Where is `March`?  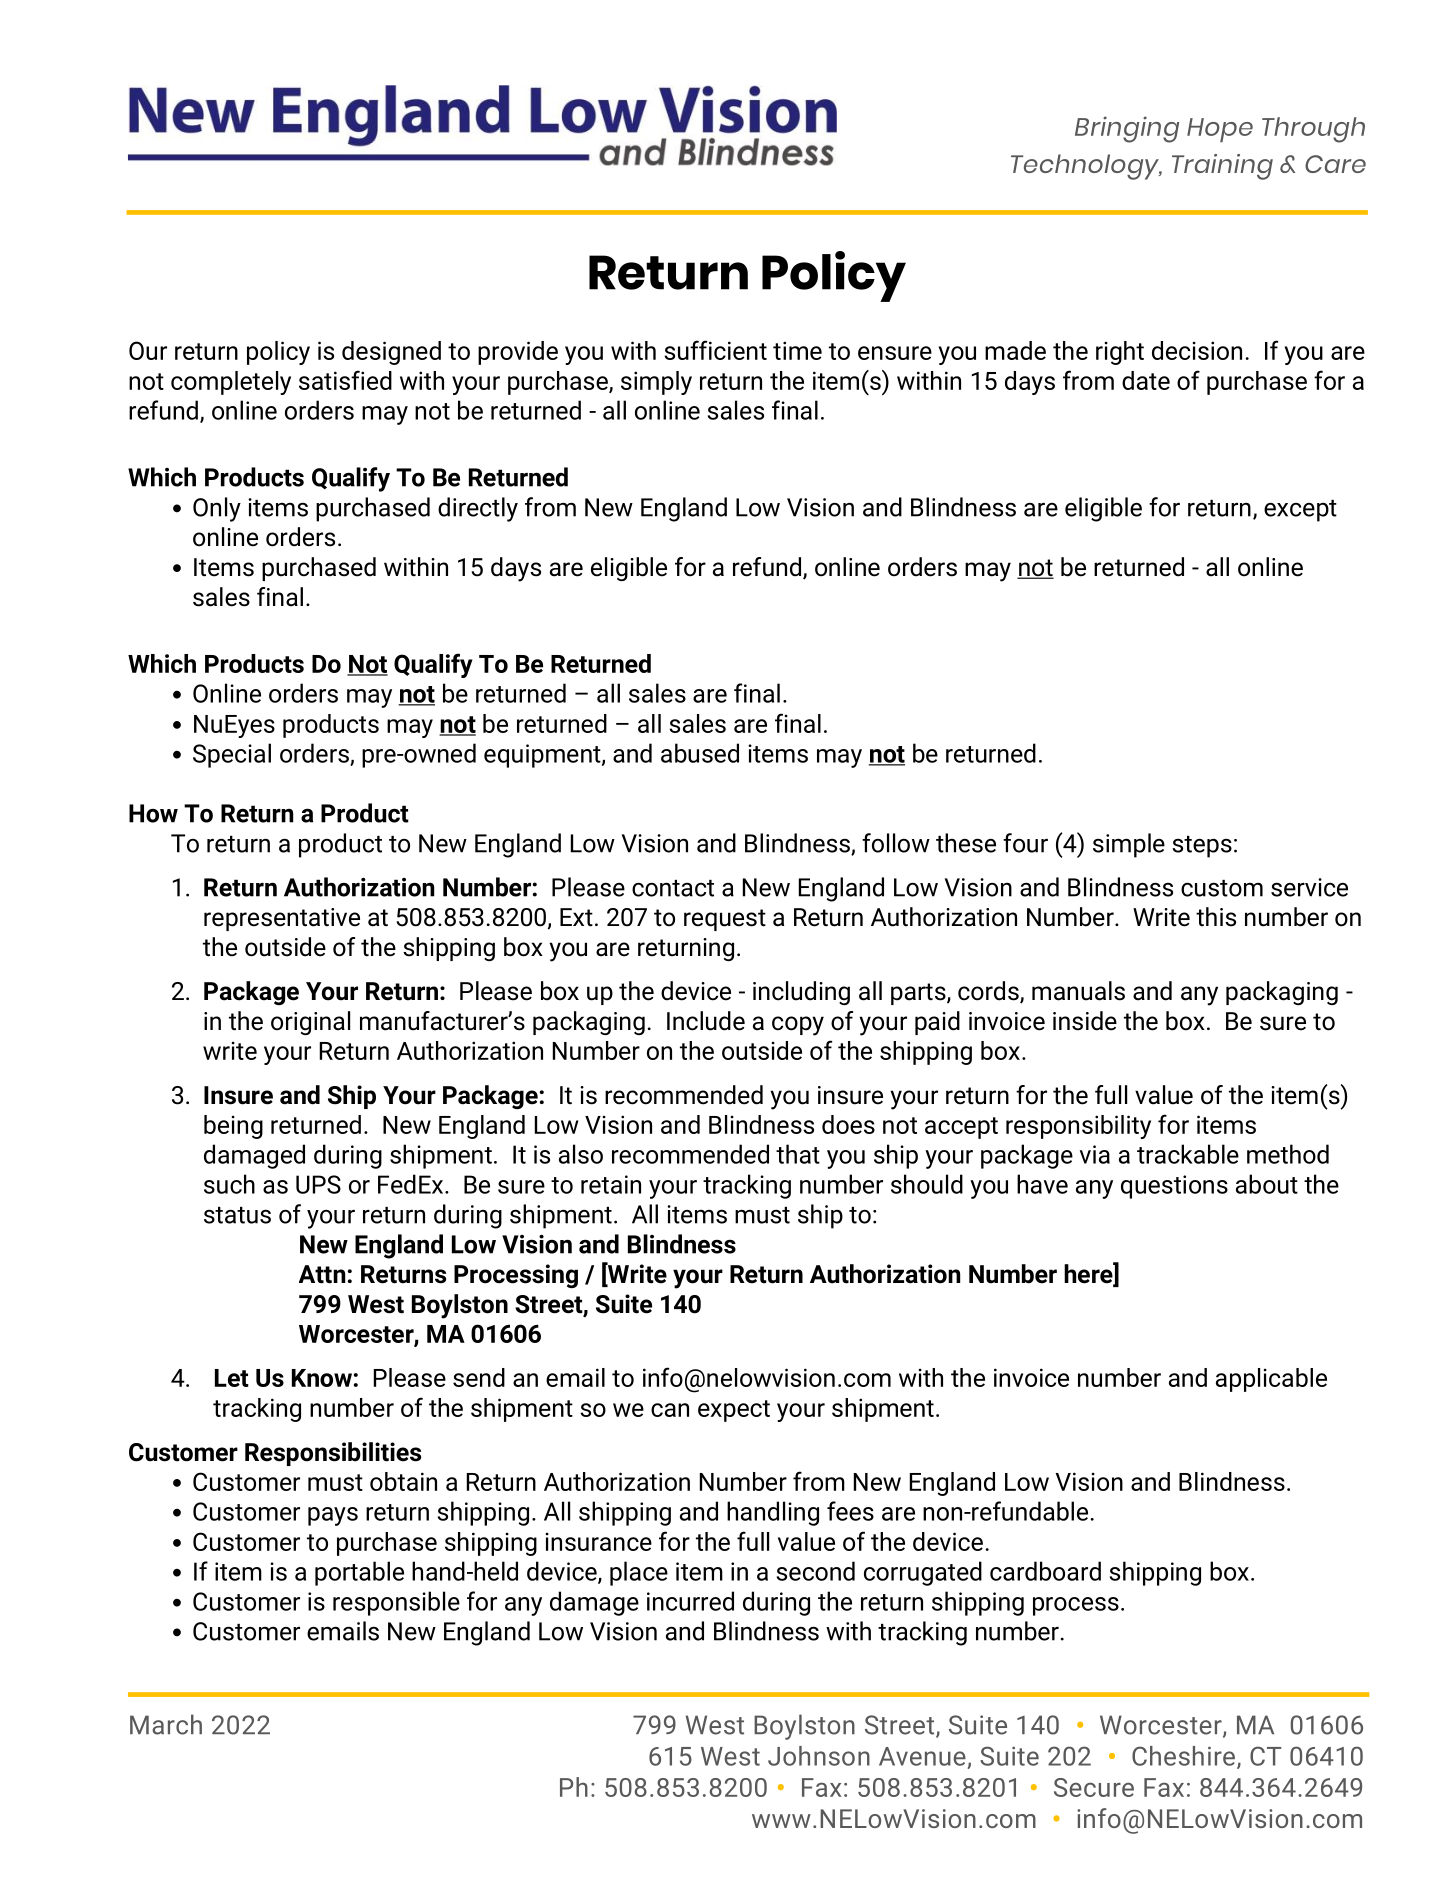
March is located at coordinates (166, 1724).
